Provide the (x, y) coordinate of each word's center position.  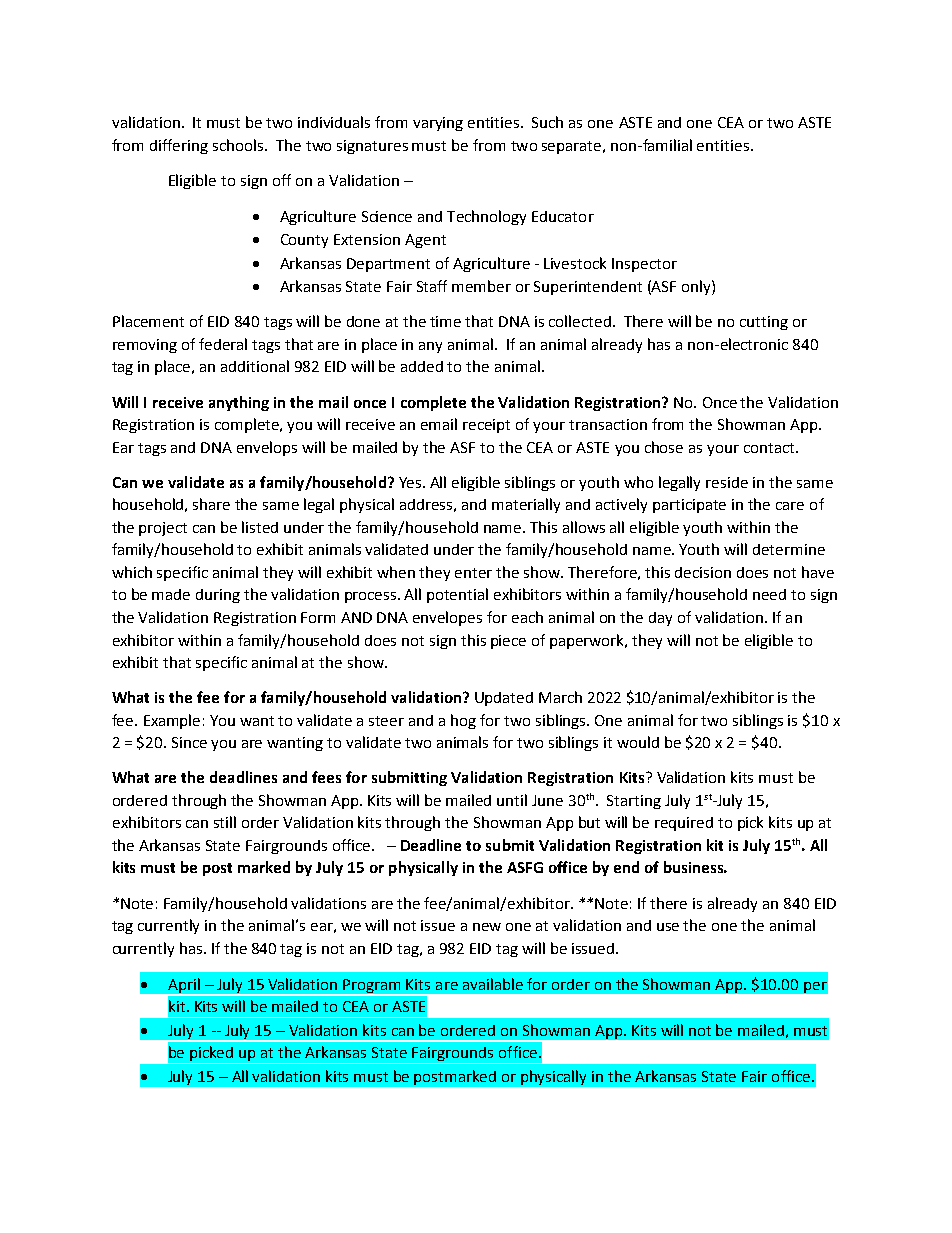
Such (547, 122)
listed (260, 527)
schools (239, 145)
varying (438, 124)
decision (703, 572)
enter (473, 573)
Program (373, 987)
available (493, 984)
